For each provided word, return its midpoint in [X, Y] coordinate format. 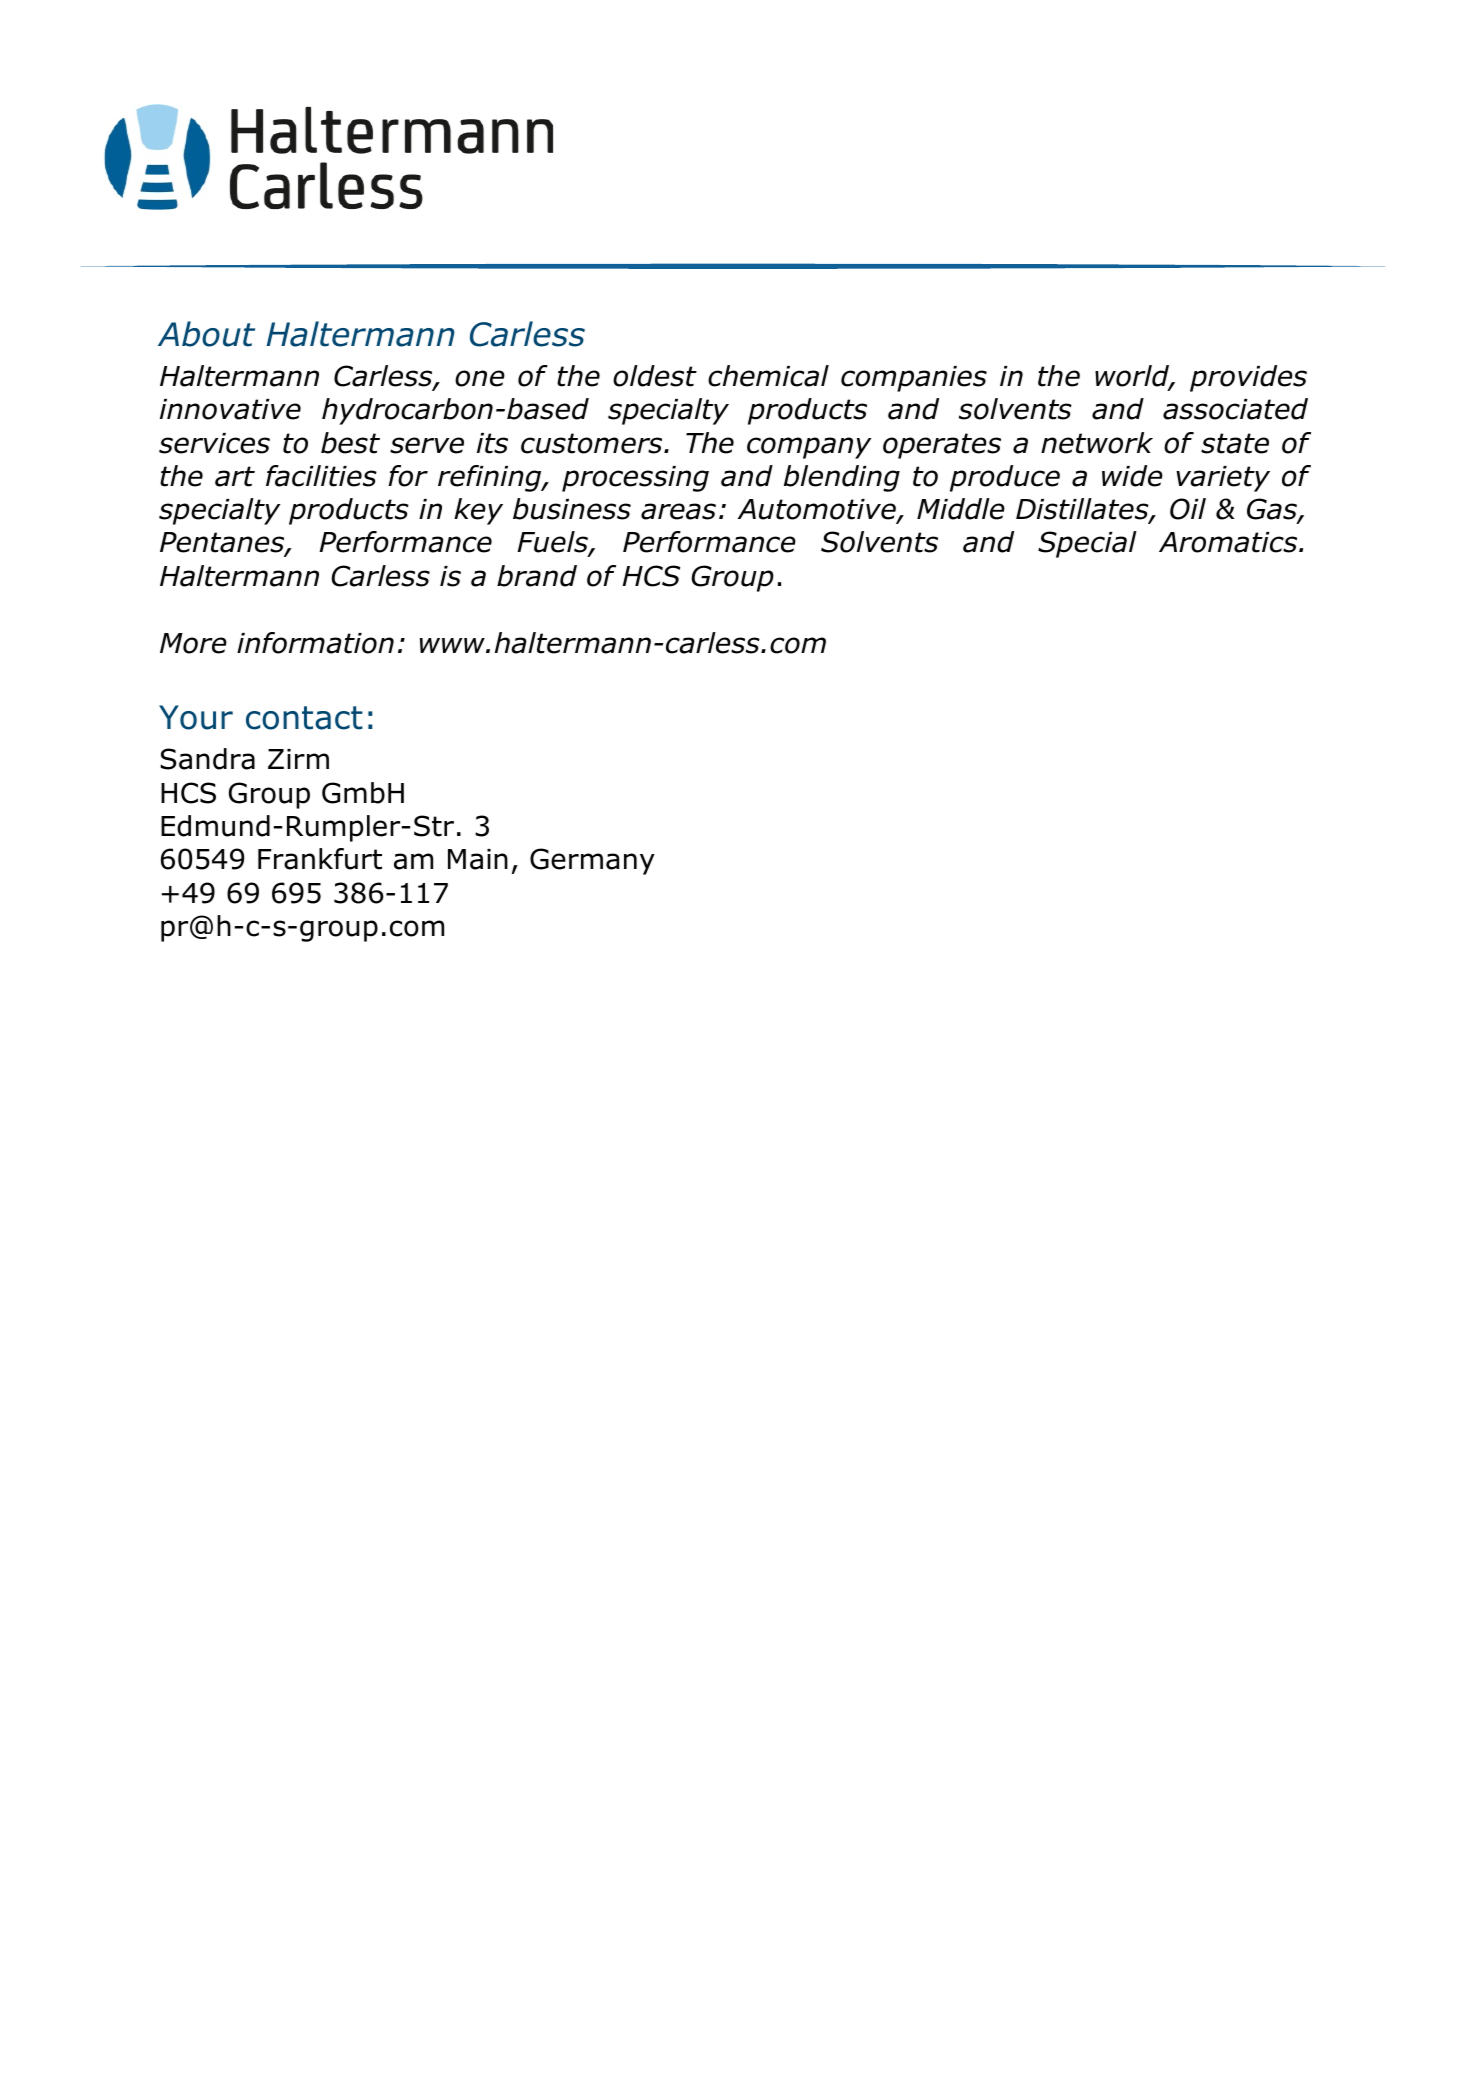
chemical [768, 376]
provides [1248, 378]
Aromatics [1229, 542]
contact [304, 718]
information [315, 643]
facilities [321, 476]
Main [478, 859]
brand [537, 576]
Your [196, 717]
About [206, 334]
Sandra [207, 759]
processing [635, 479]
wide [1132, 476]
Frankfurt [320, 859]
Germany [592, 861]
